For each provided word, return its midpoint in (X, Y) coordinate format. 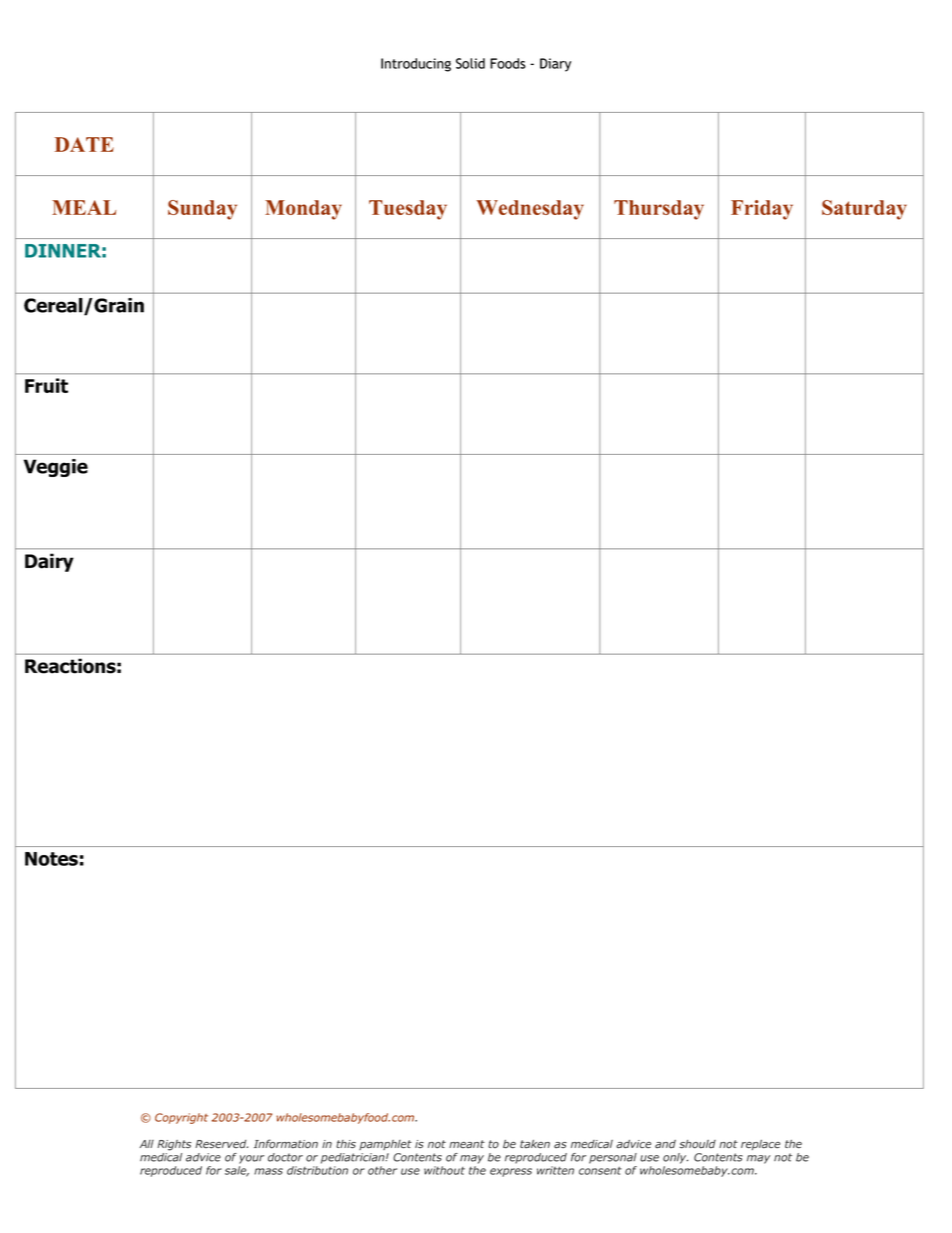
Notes (51, 859)
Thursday (659, 210)
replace (760, 1145)
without (444, 1170)
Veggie (56, 468)
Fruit (46, 385)
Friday (762, 210)
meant (467, 1144)
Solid (470, 63)
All (147, 1144)
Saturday (864, 210)
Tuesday (408, 210)
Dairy (49, 562)
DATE (84, 144)
